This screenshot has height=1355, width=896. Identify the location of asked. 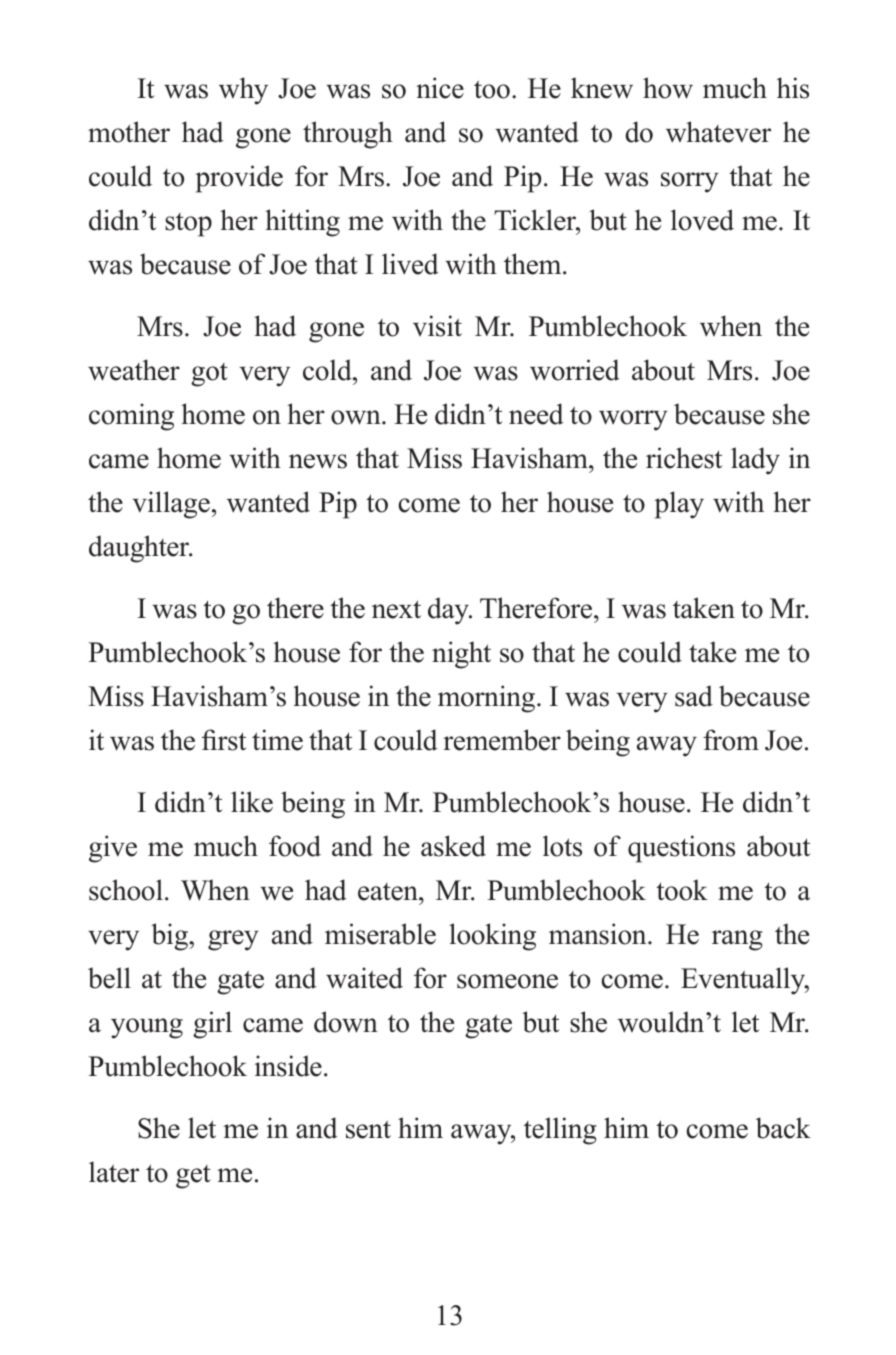
(453, 846).
